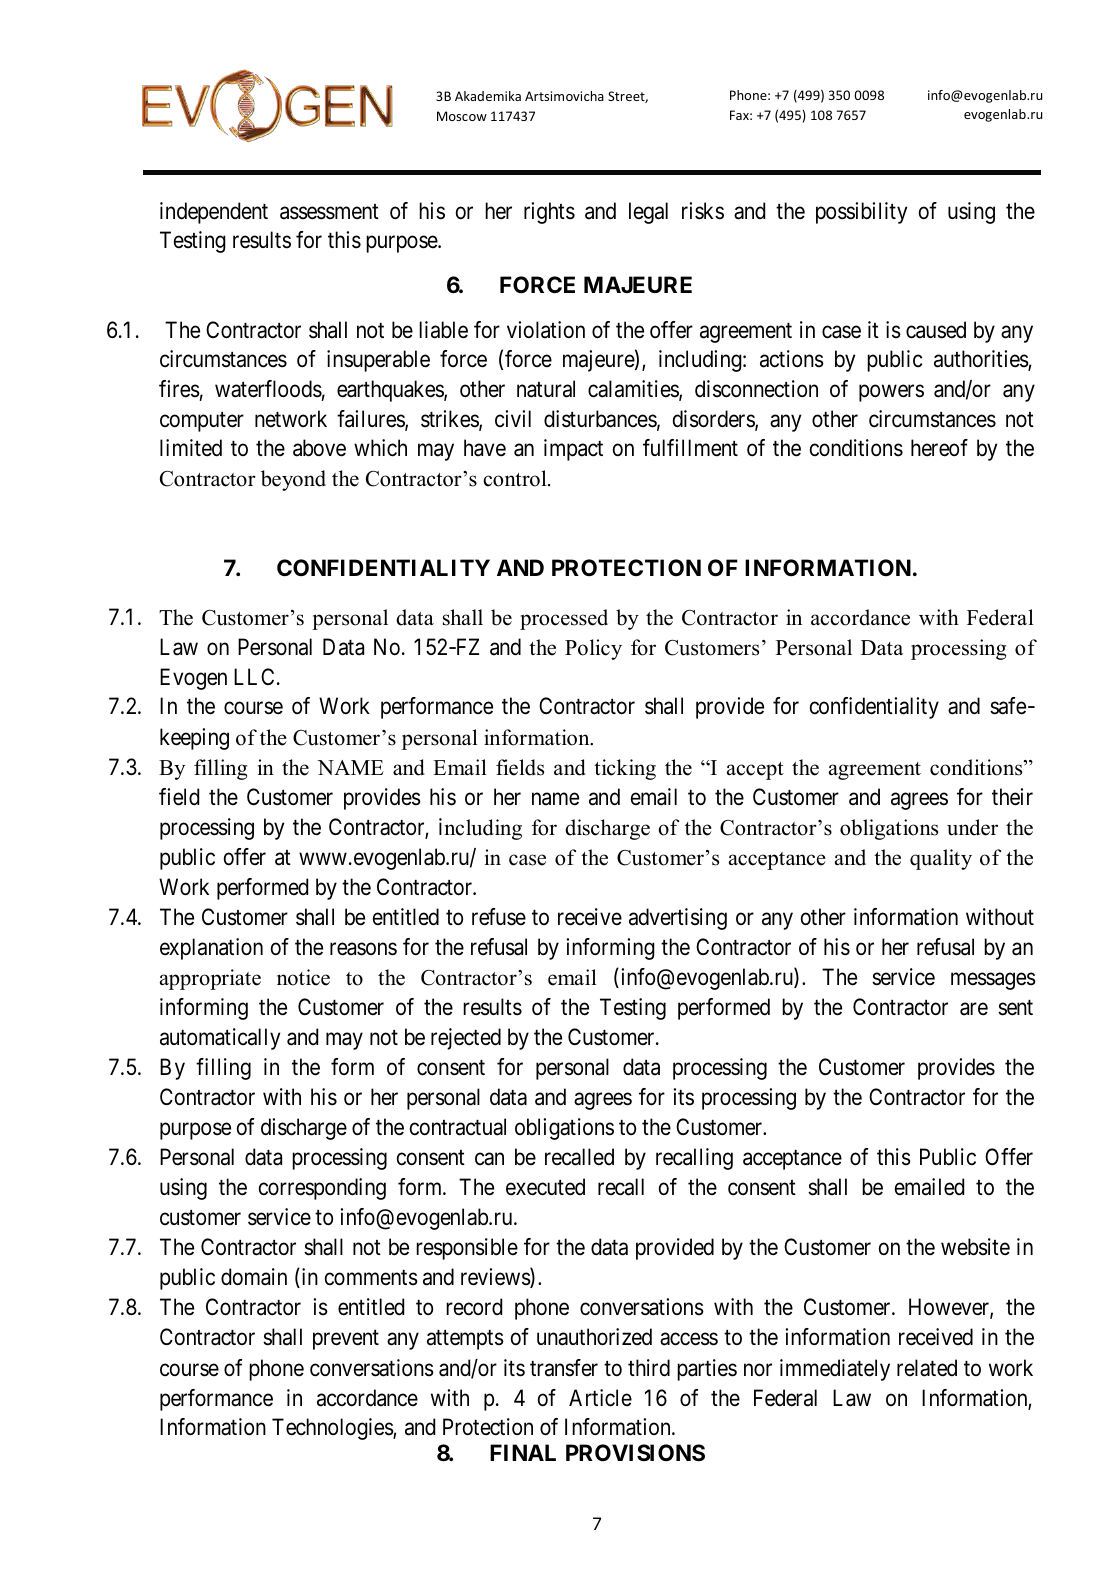 The height and width of the screenshot is (1575, 1114). What do you see at coordinates (600, 1398) in the screenshot?
I see `Article` at bounding box center [600, 1398].
